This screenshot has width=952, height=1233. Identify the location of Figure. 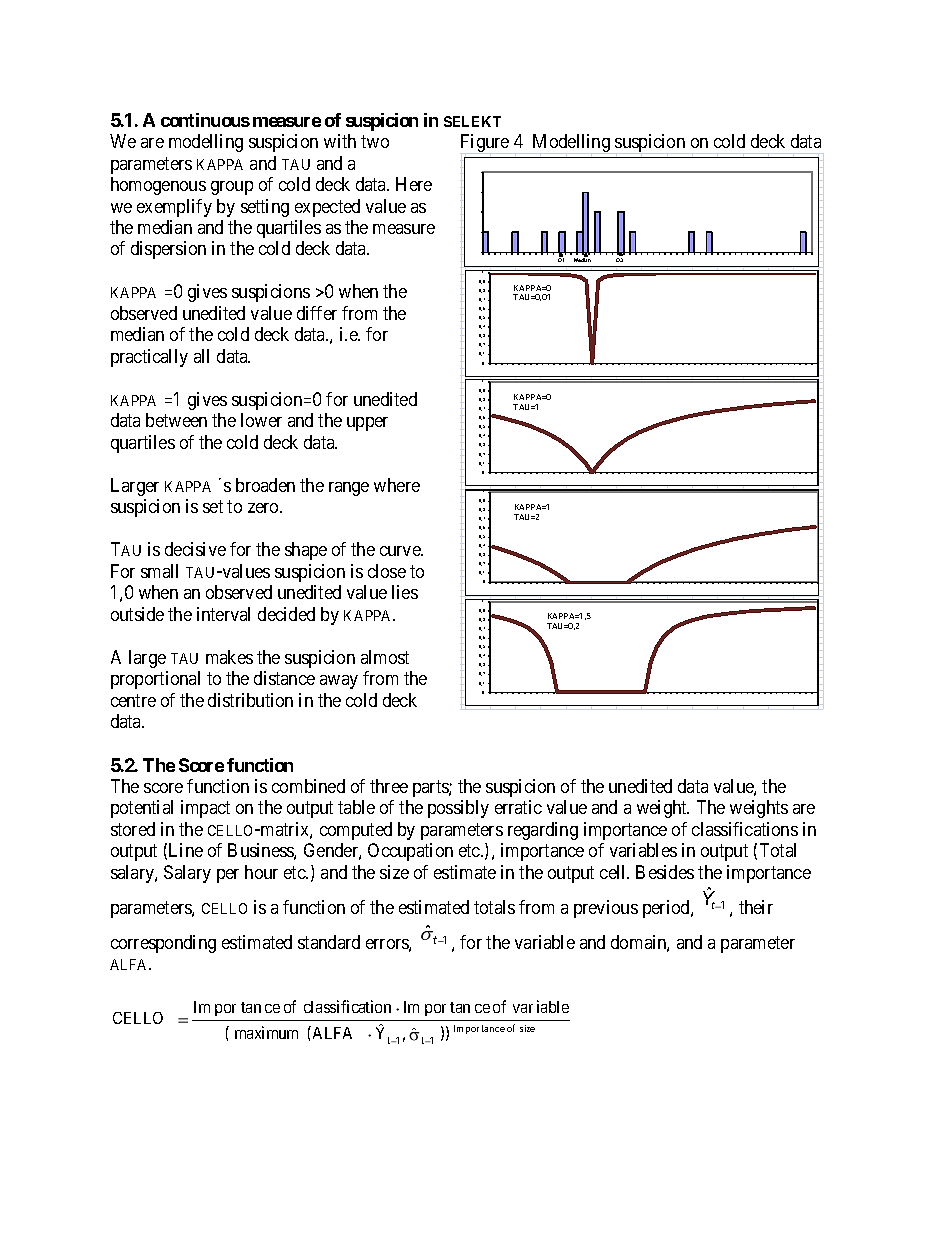
(485, 143).
